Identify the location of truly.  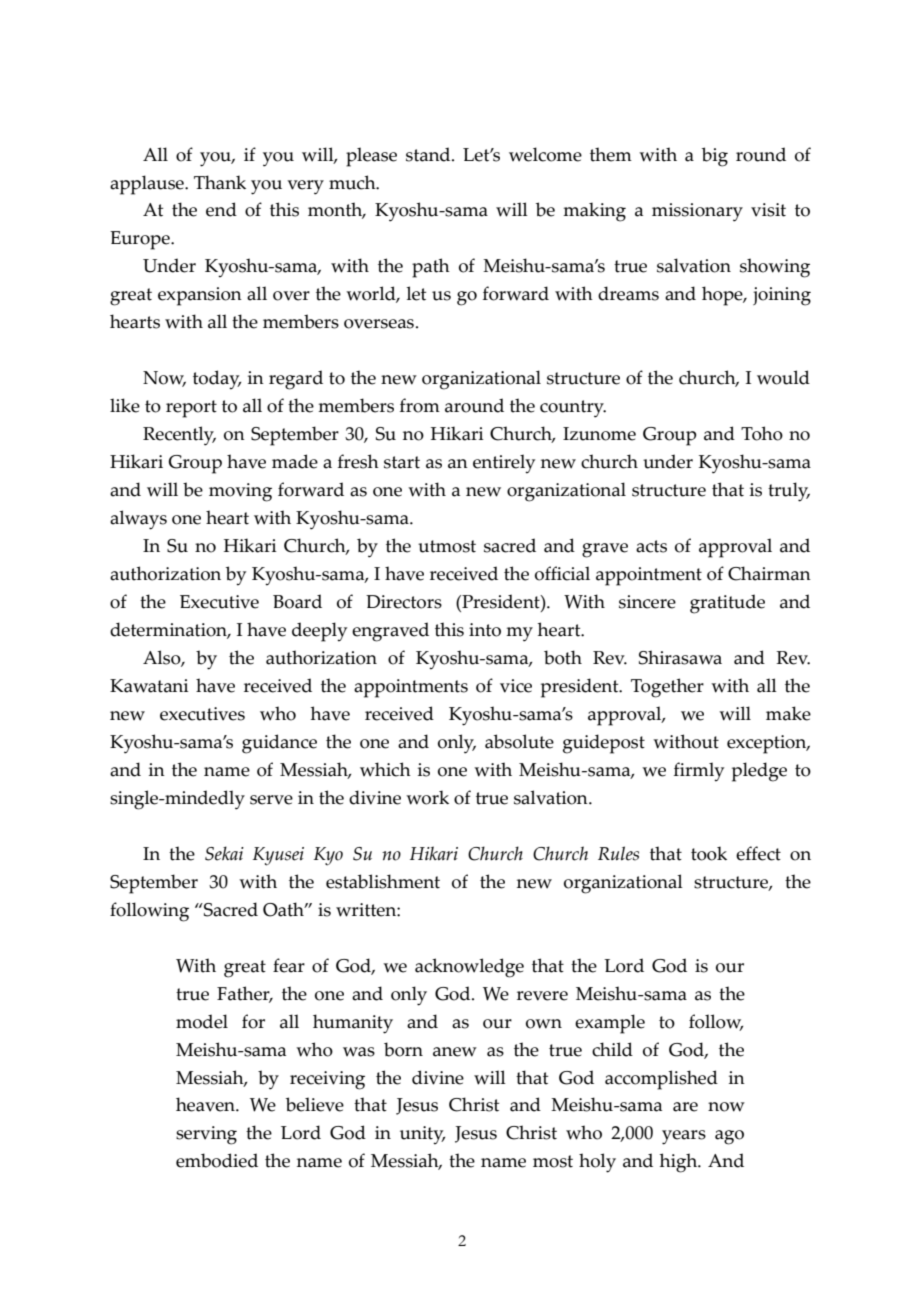
(789, 492).
